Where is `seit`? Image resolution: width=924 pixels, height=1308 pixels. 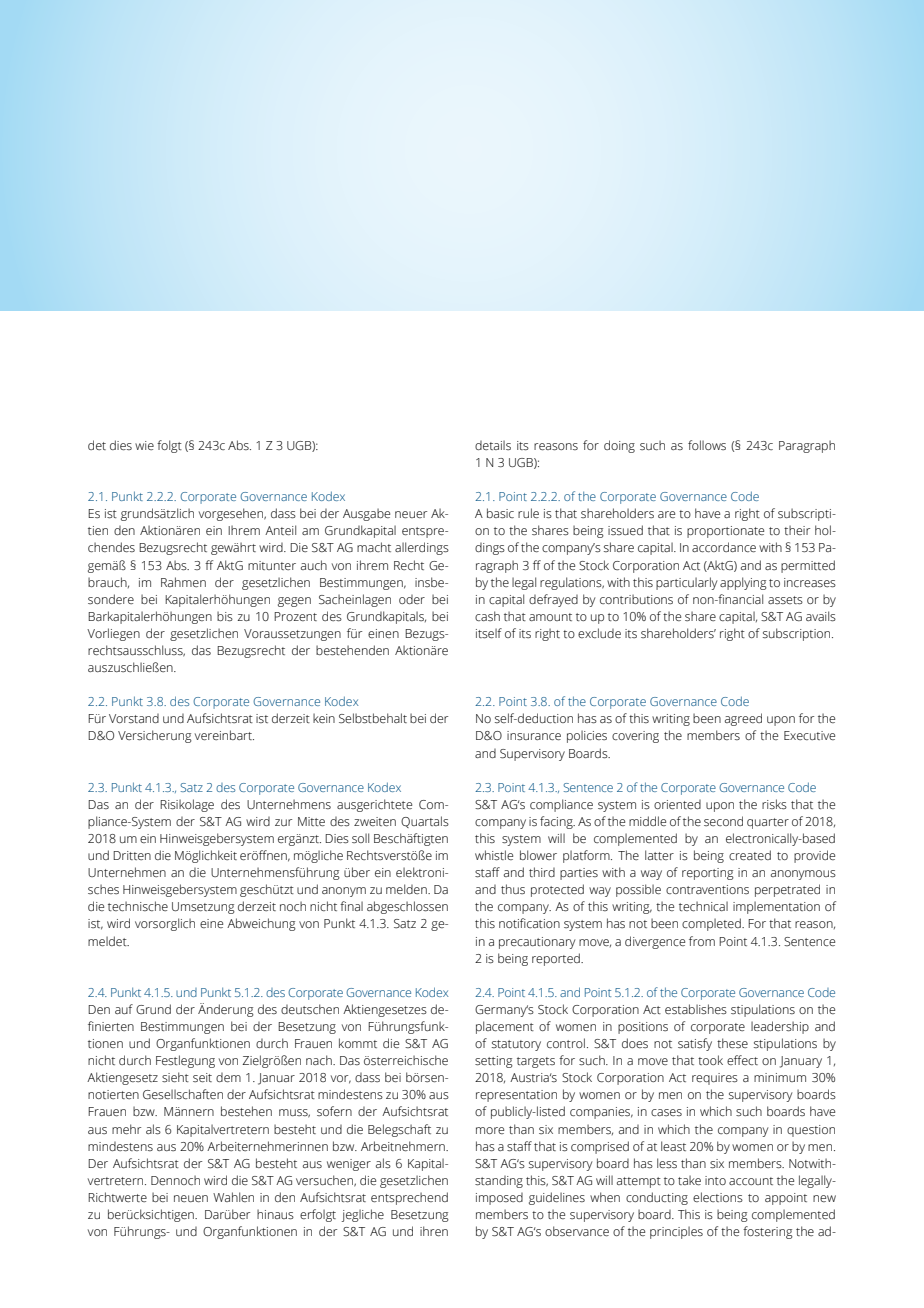 seit is located at coordinates (202, 1078).
